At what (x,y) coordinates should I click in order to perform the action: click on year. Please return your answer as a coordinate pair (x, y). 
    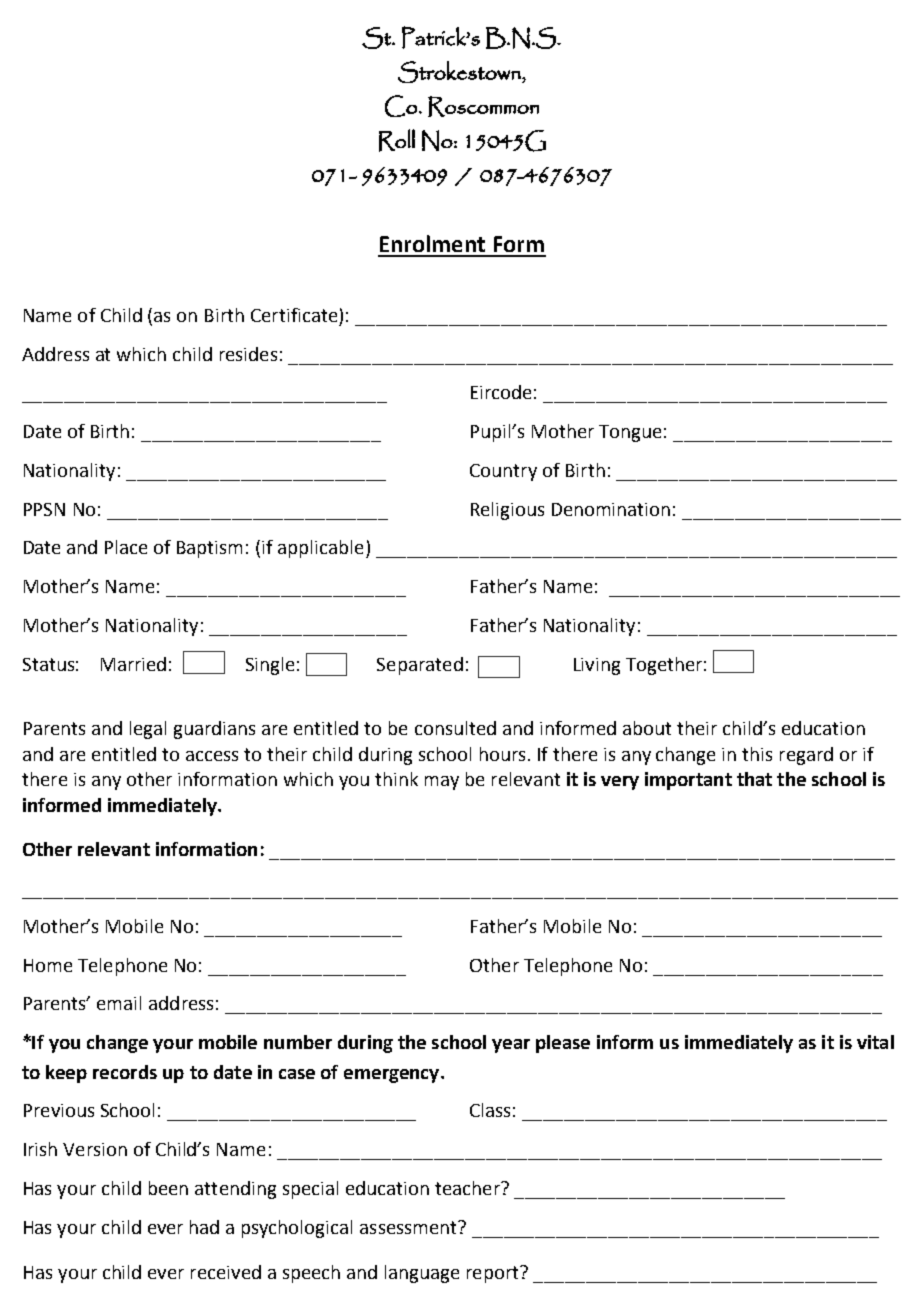
    Looking at the image, I should click on (511, 1046).
